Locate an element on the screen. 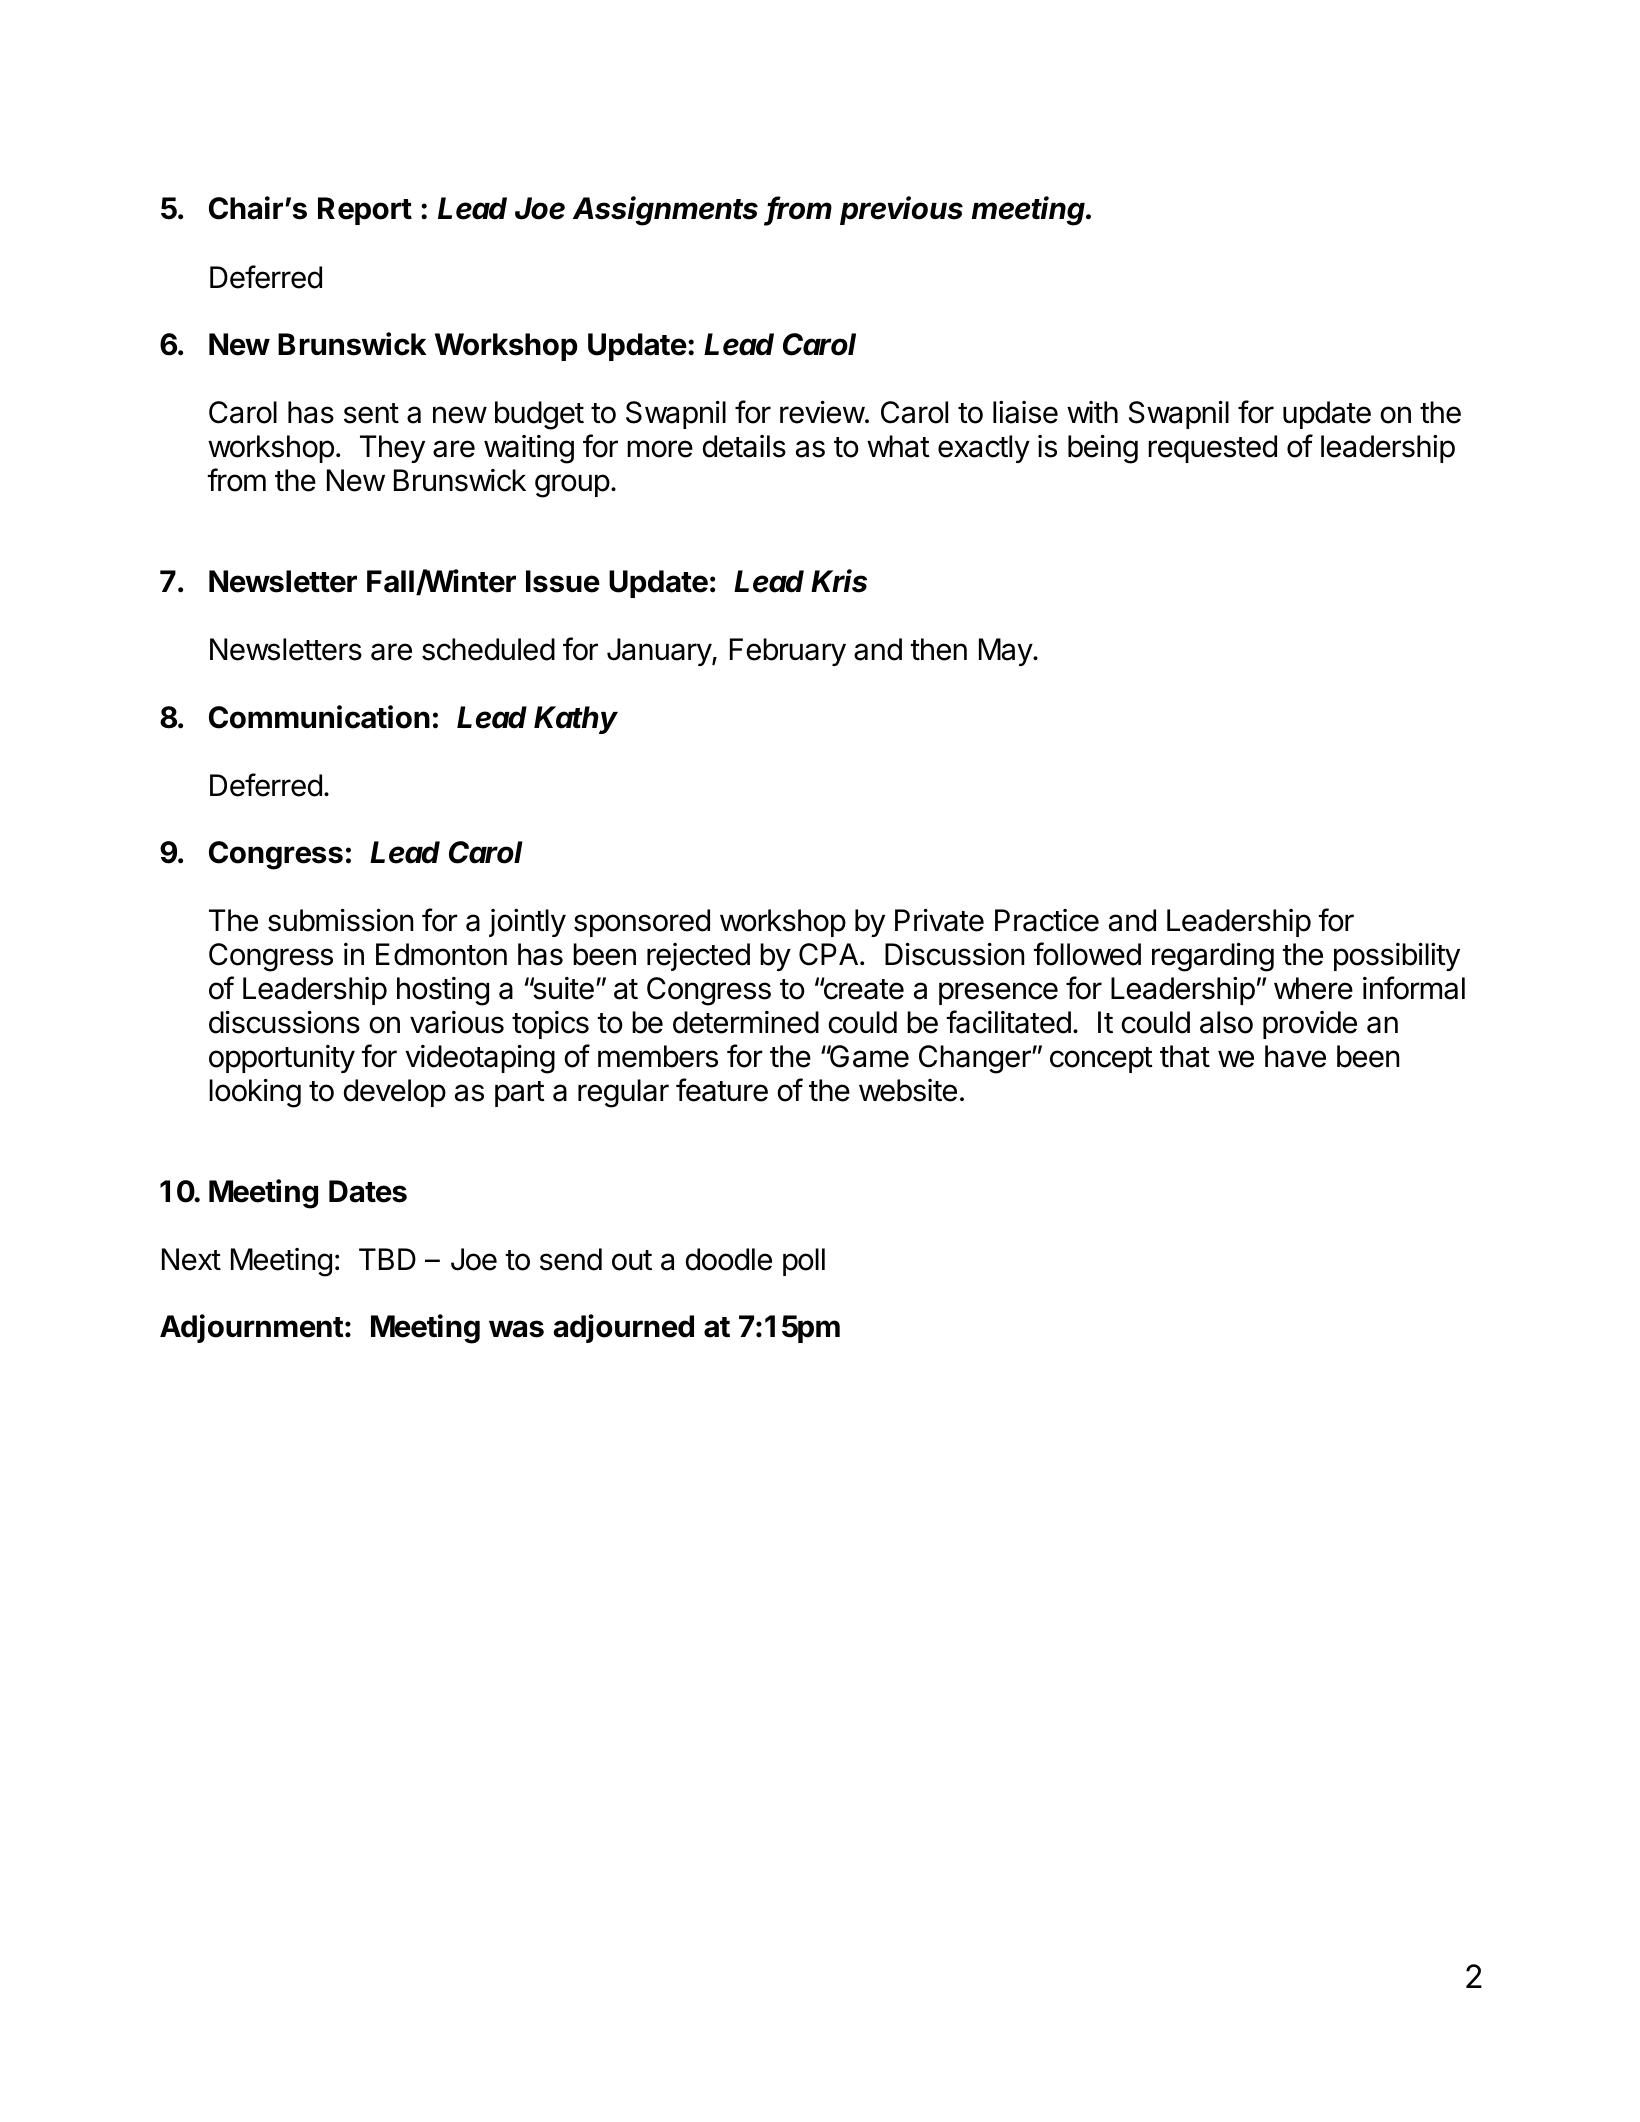 The height and width of the screenshot is (2122, 1640). poll is located at coordinates (804, 1262).
